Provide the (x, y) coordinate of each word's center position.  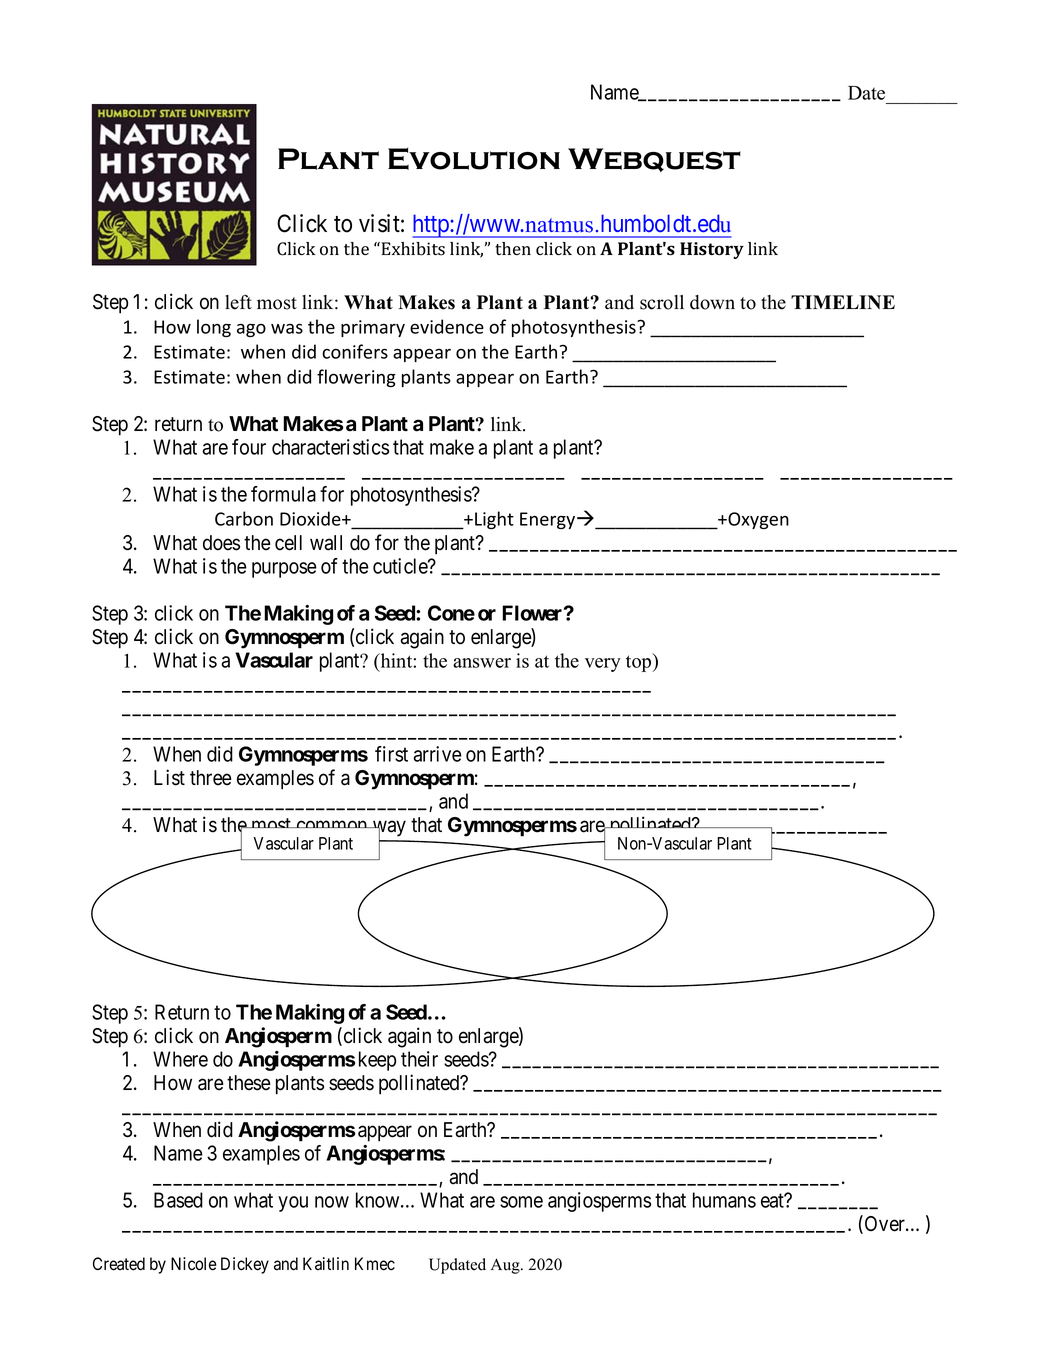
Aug (506, 1266)
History (712, 250)
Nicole (194, 1264)
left (238, 302)
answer (482, 663)
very (603, 665)
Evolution (474, 159)
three (211, 778)
